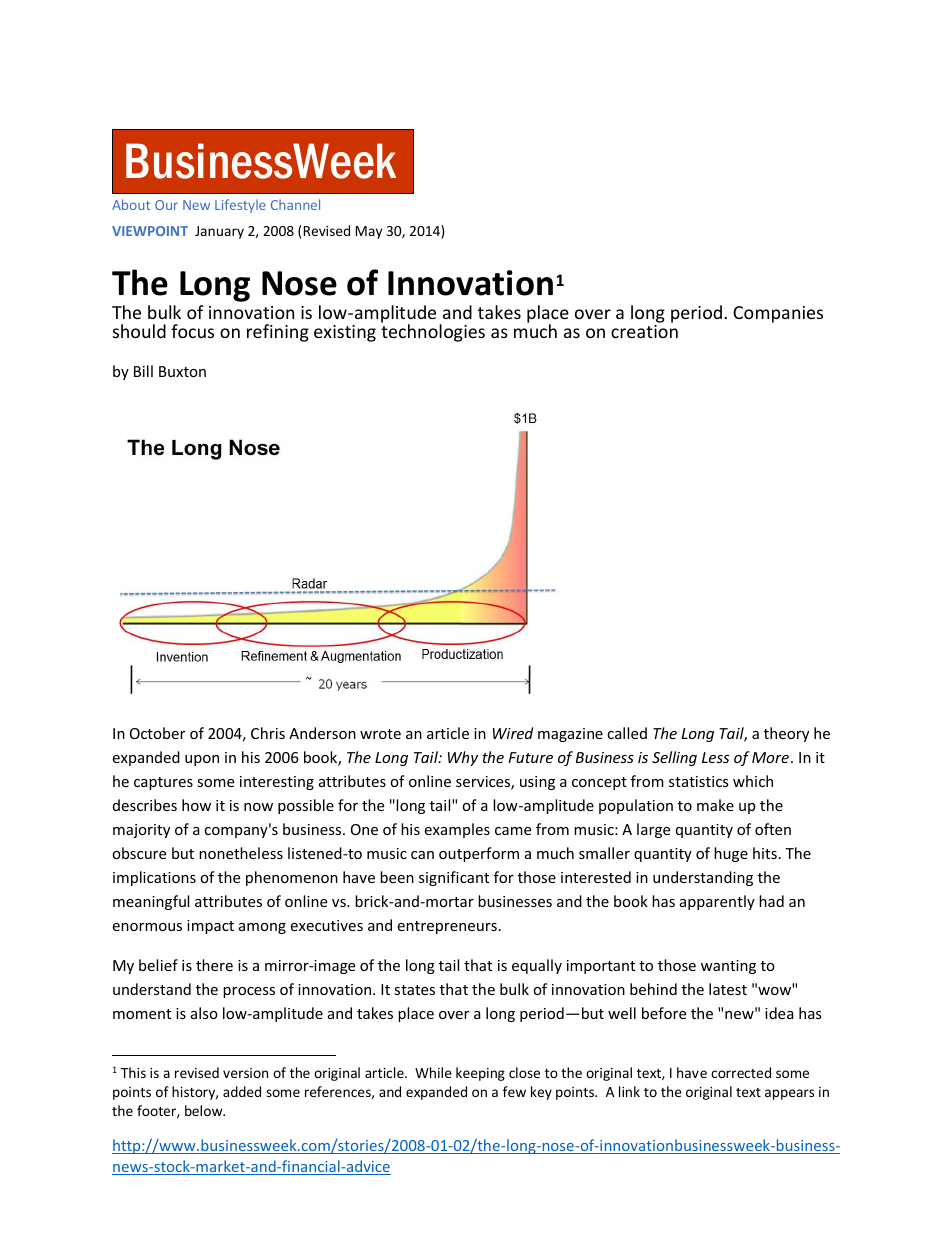 The width and height of the page is (952, 1233). I want to click on May, so click(369, 232).
